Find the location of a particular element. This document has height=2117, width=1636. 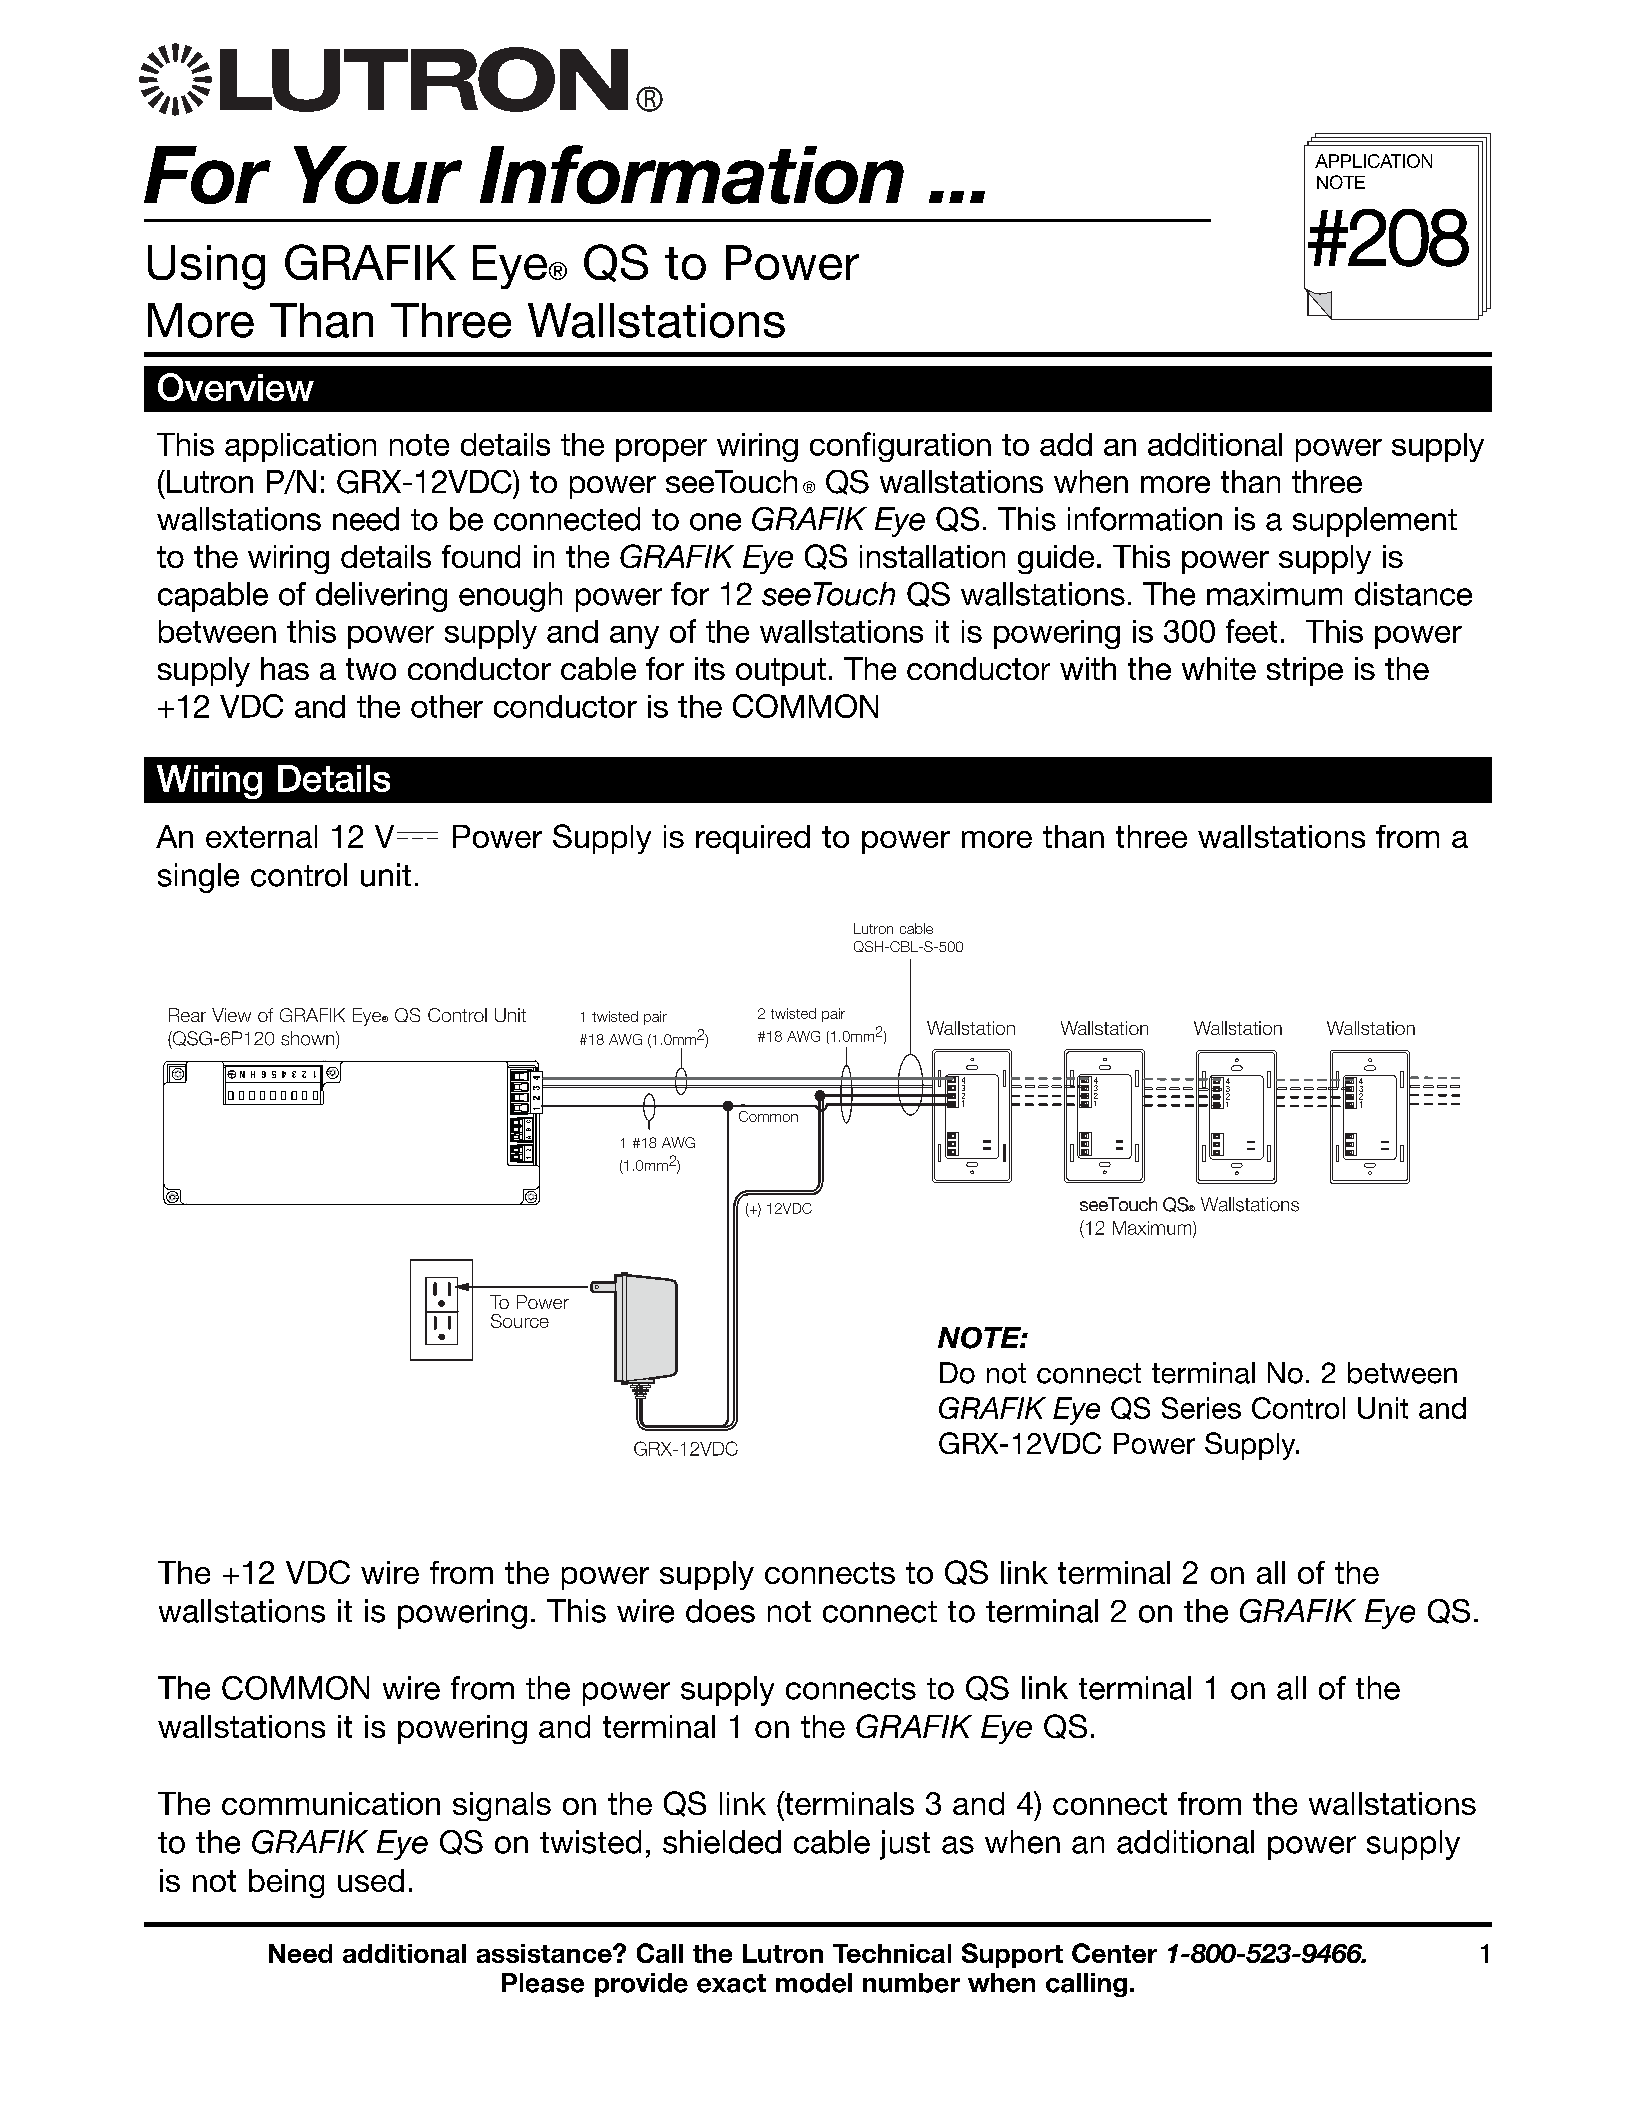

Your is located at coordinates (378, 175).
